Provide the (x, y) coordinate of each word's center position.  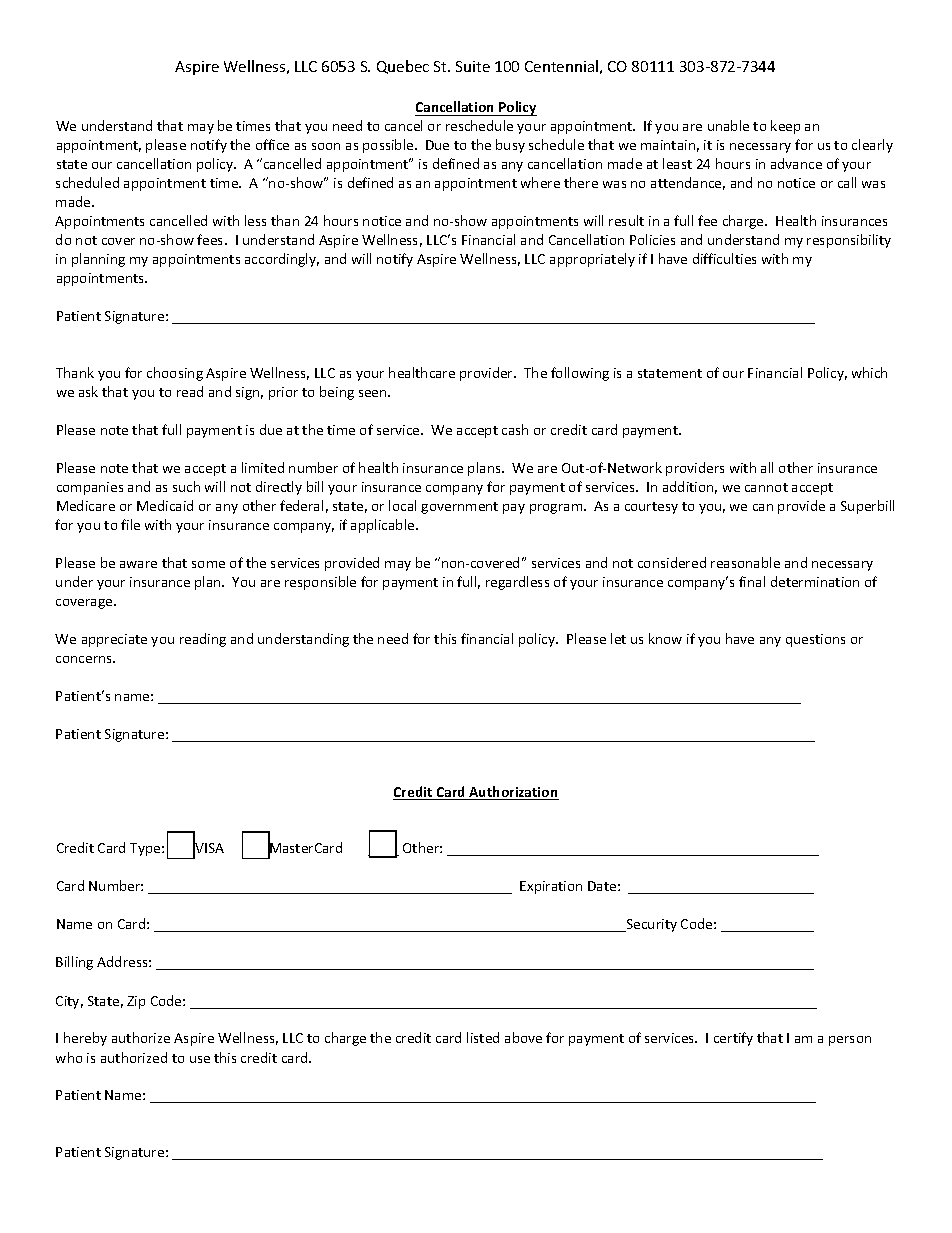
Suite (473, 66)
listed (483, 1037)
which (869, 372)
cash (515, 429)
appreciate (114, 640)
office (272, 144)
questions (815, 640)
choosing (175, 374)
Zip (136, 1002)
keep (785, 127)
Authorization (513, 793)
